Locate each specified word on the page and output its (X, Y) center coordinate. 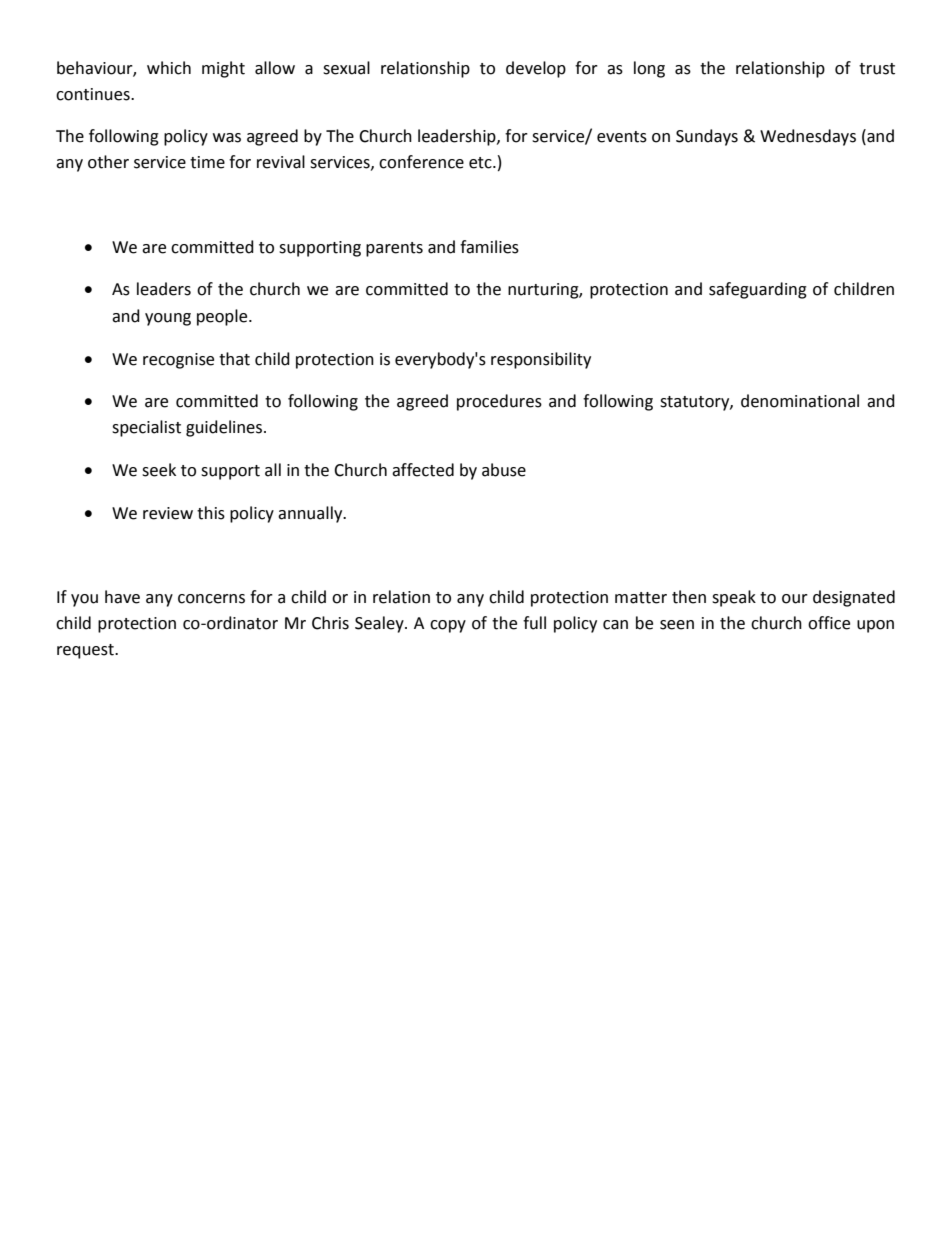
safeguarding (758, 290)
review (168, 513)
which (169, 68)
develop (536, 69)
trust (877, 69)
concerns (211, 599)
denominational (800, 401)
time (207, 162)
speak (734, 598)
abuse (504, 470)
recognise (178, 361)
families (489, 247)
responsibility (541, 360)
